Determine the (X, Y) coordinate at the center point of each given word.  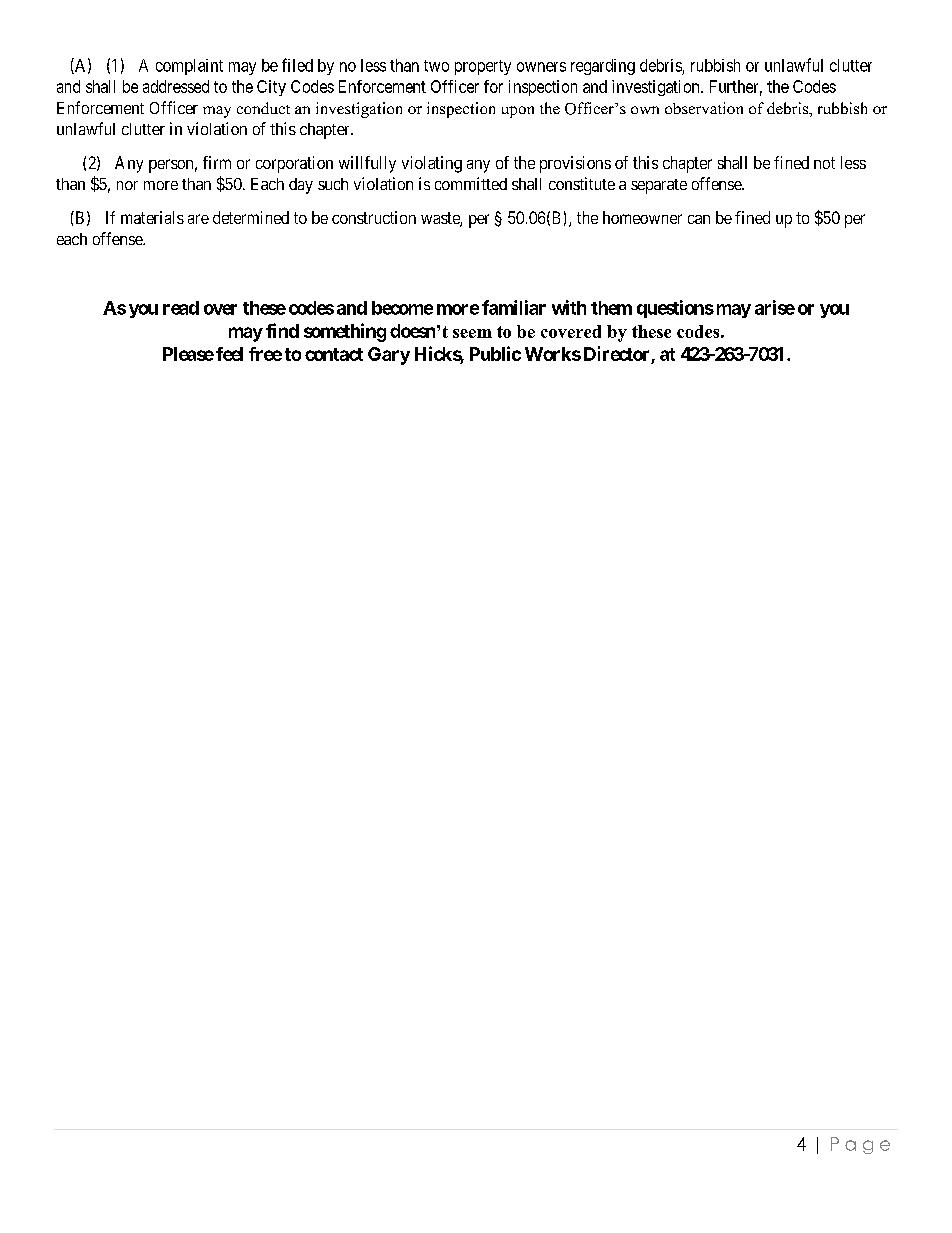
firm (217, 162)
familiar (514, 307)
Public (495, 353)
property (483, 67)
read (181, 308)
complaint (189, 67)
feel (229, 354)
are (198, 219)
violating (432, 164)
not (824, 163)
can (699, 219)
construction (374, 217)
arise (775, 307)
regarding (603, 67)
